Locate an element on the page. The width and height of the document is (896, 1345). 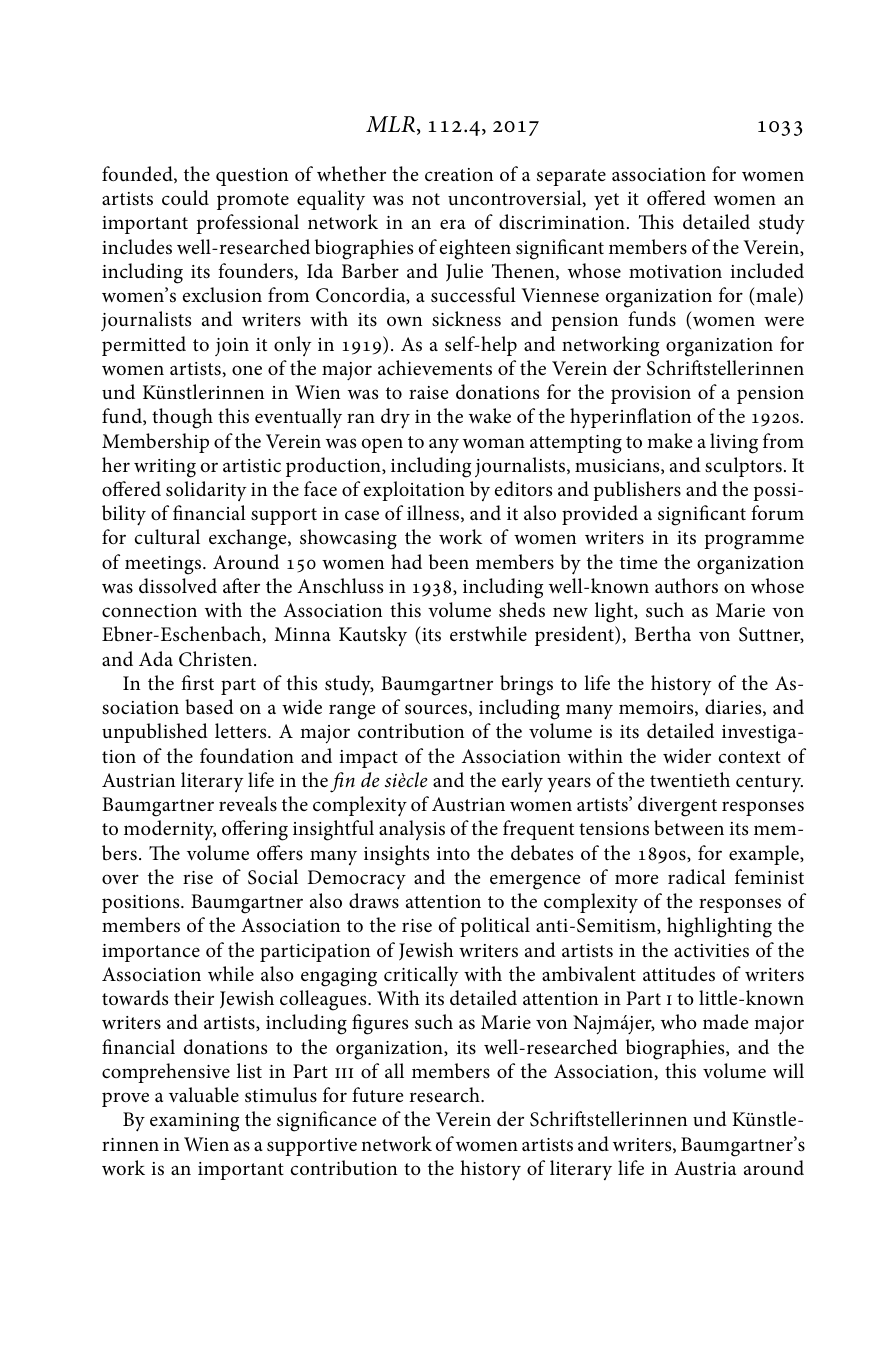
valuable is located at coordinates (204, 1095).
